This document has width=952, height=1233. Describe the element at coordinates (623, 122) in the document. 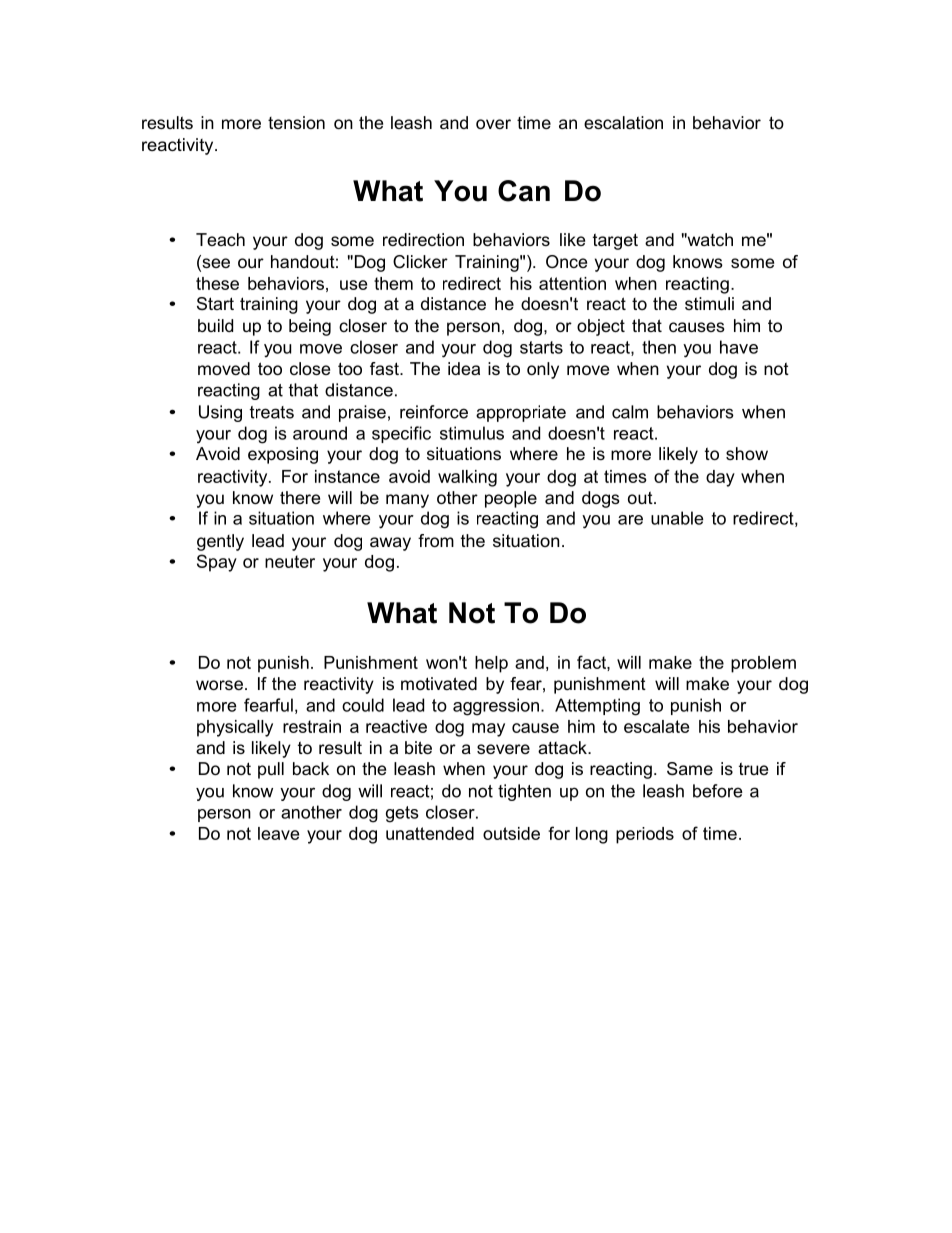

I see `escalation` at that location.
